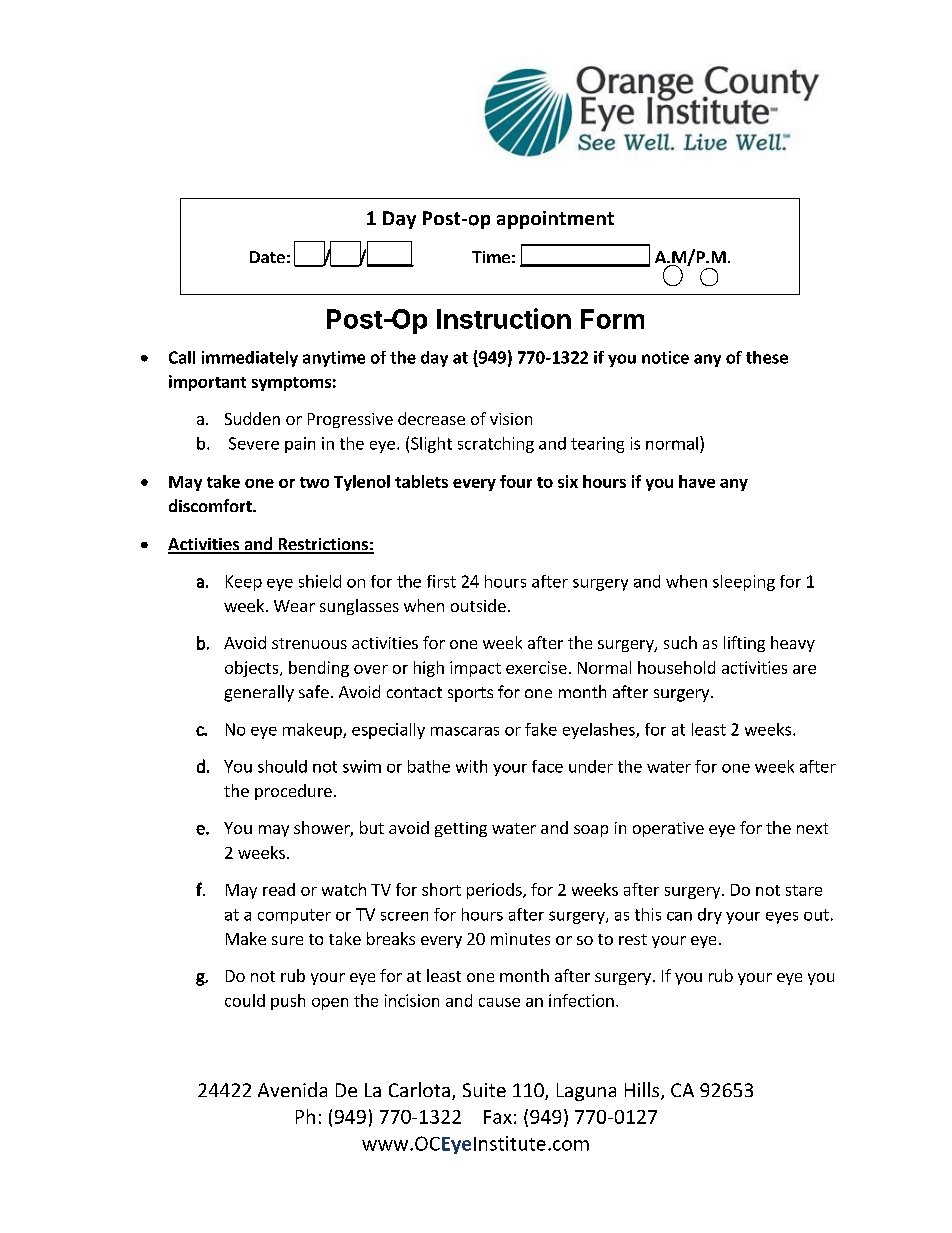 The image size is (952, 1233). Describe the element at coordinates (475, 669) in the page. I see `impact` at that location.
